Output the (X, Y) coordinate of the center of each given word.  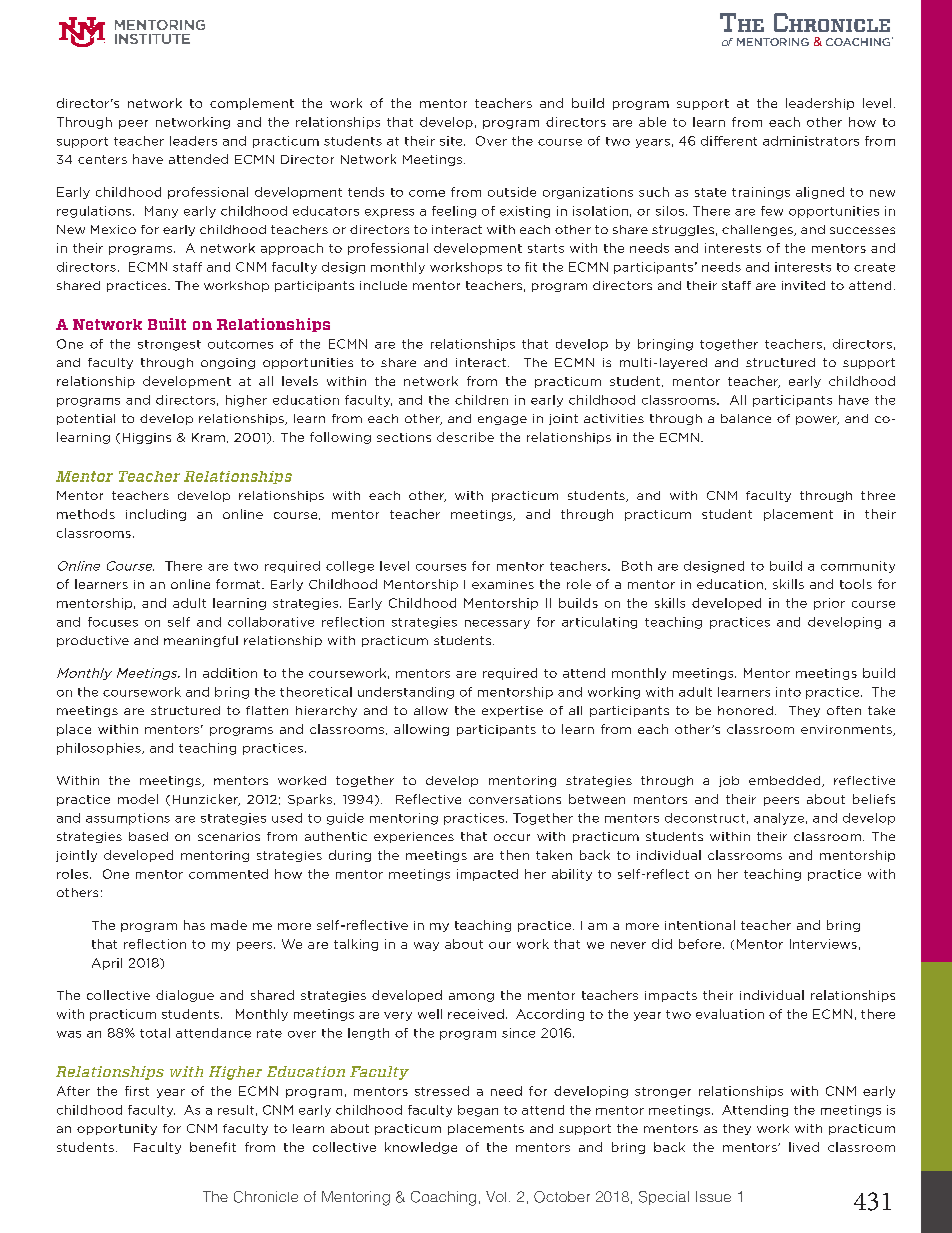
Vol (496, 1196)
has (194, 925)
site (452, 141)
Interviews (823, 944)
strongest (169, 345)
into (788, 692)
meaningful (201, 641)
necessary (497, 624)
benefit (213, 1147)
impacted (487, 875)
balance (746, 418)
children (481, 400)
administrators (811, 141)
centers (102, 159)
